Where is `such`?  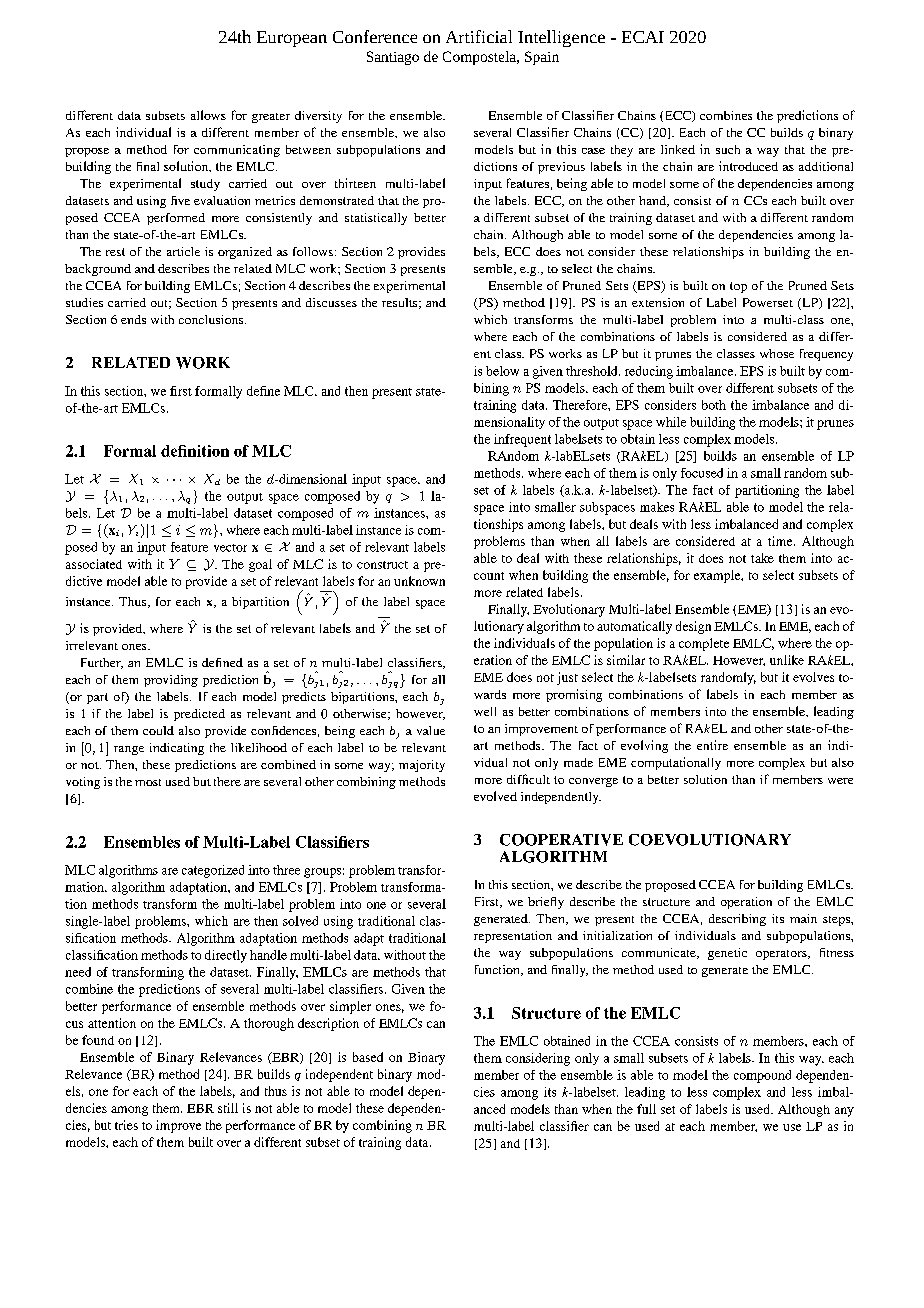
such is located at coordinates (728, 149).
